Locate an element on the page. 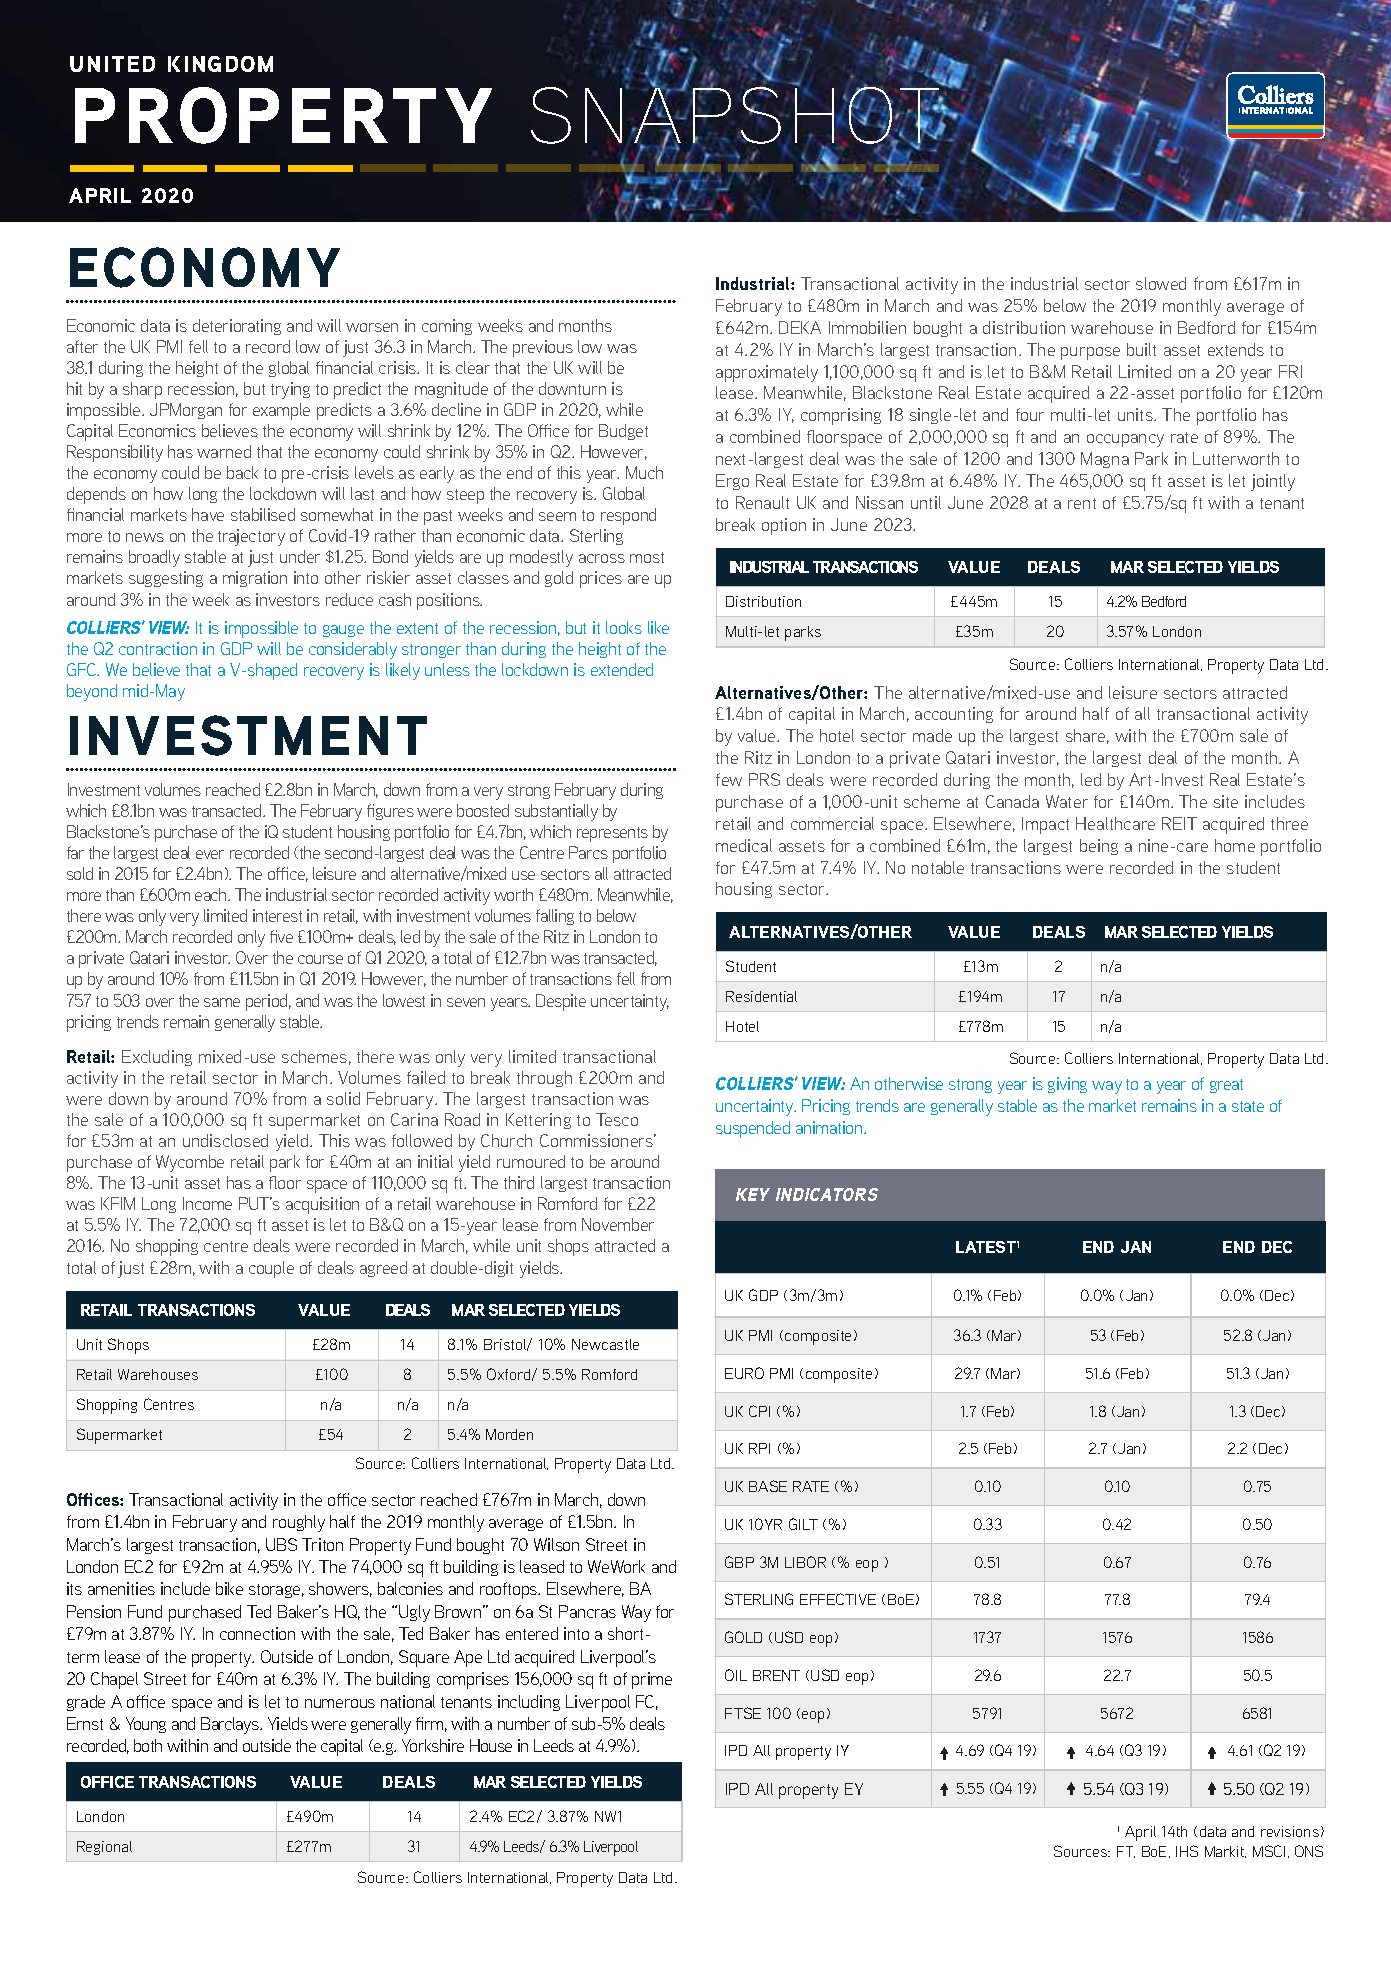 The height and width of the document is (1967, 1391). roughly is located at coordinates (299, 1523).
